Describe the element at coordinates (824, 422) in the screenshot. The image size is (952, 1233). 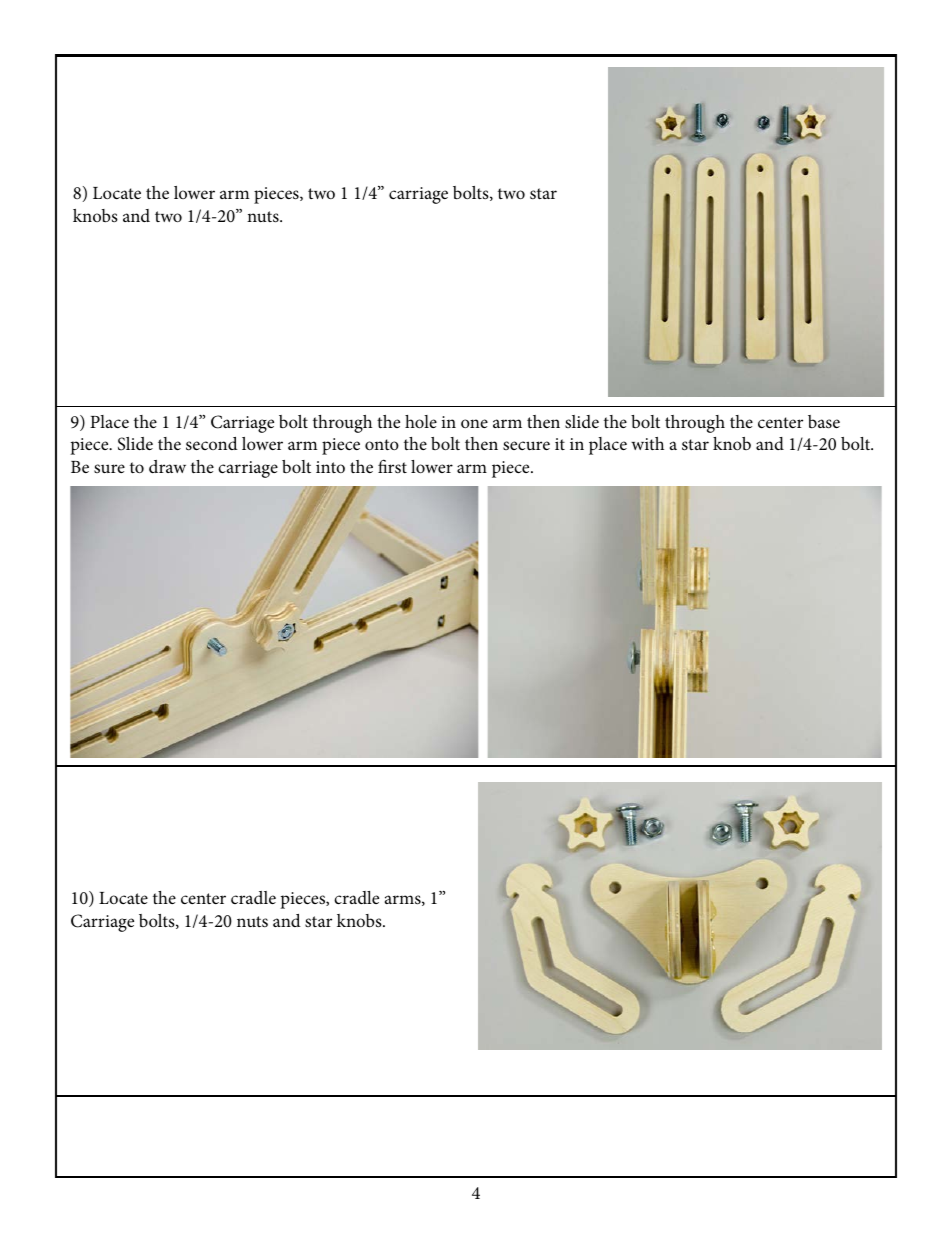
I see `base` at that location.
